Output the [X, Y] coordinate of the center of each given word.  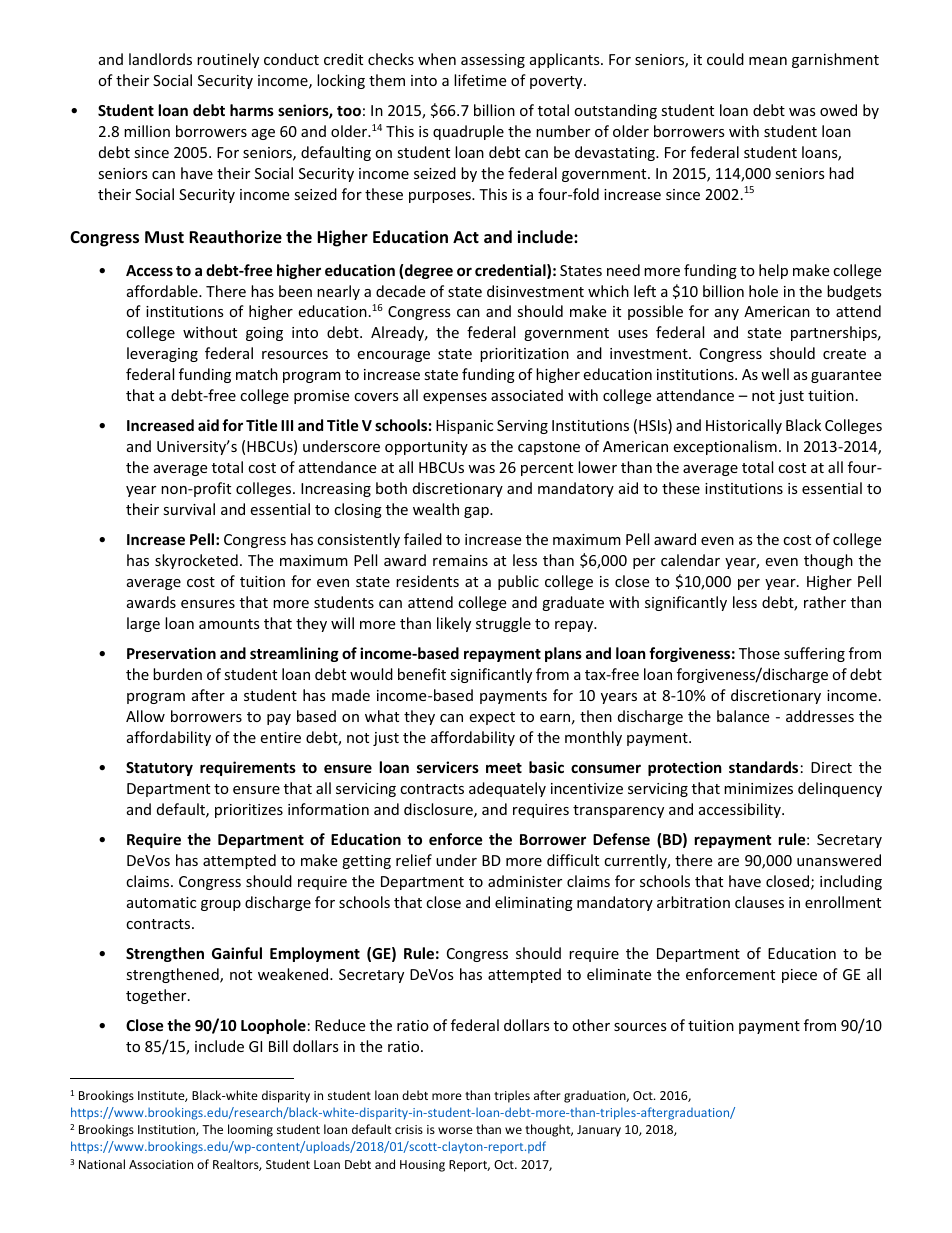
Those [759, 653]
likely [454, 624]
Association [161, 1164]
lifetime [480, 80]
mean [768, 61]
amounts [229, 624]
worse [455, 1130]
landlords [160, 59]
